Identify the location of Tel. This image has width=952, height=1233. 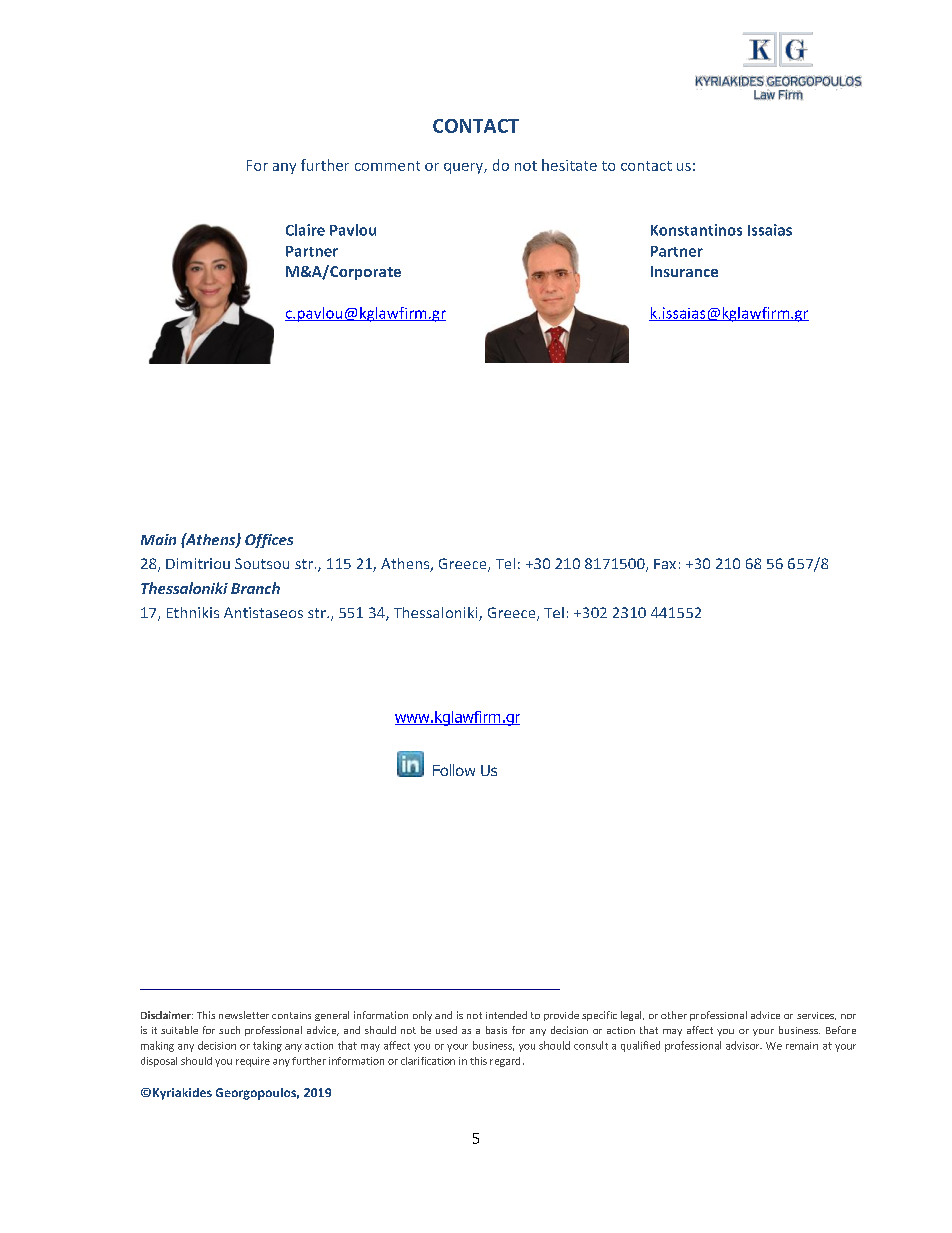
(505, 563).
